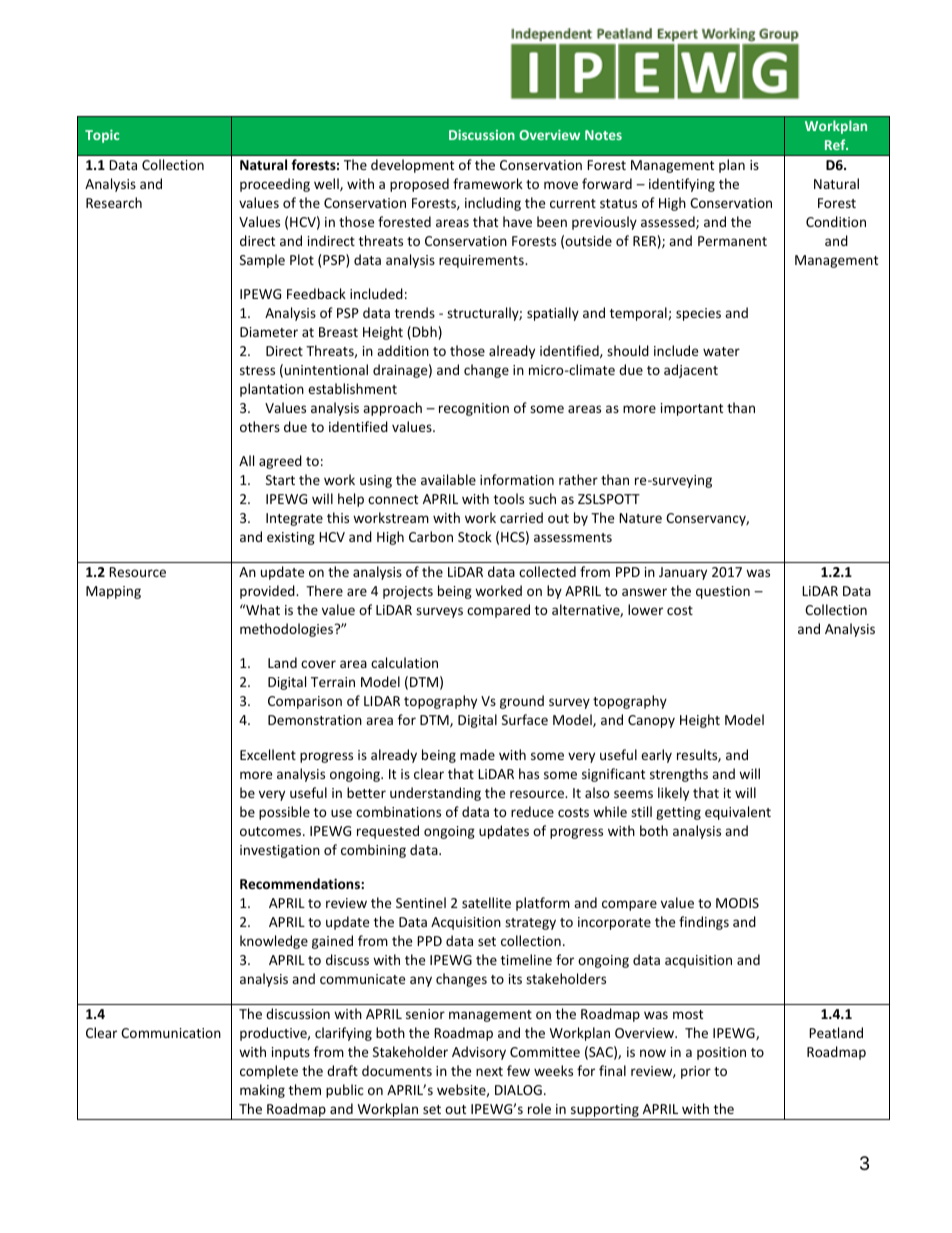 The width and height of the screenshot is (952, 1233). What do you see at coordinates (275, 185) in the screenshot?
I see `proceeding` at bounding box center [275, 185].
